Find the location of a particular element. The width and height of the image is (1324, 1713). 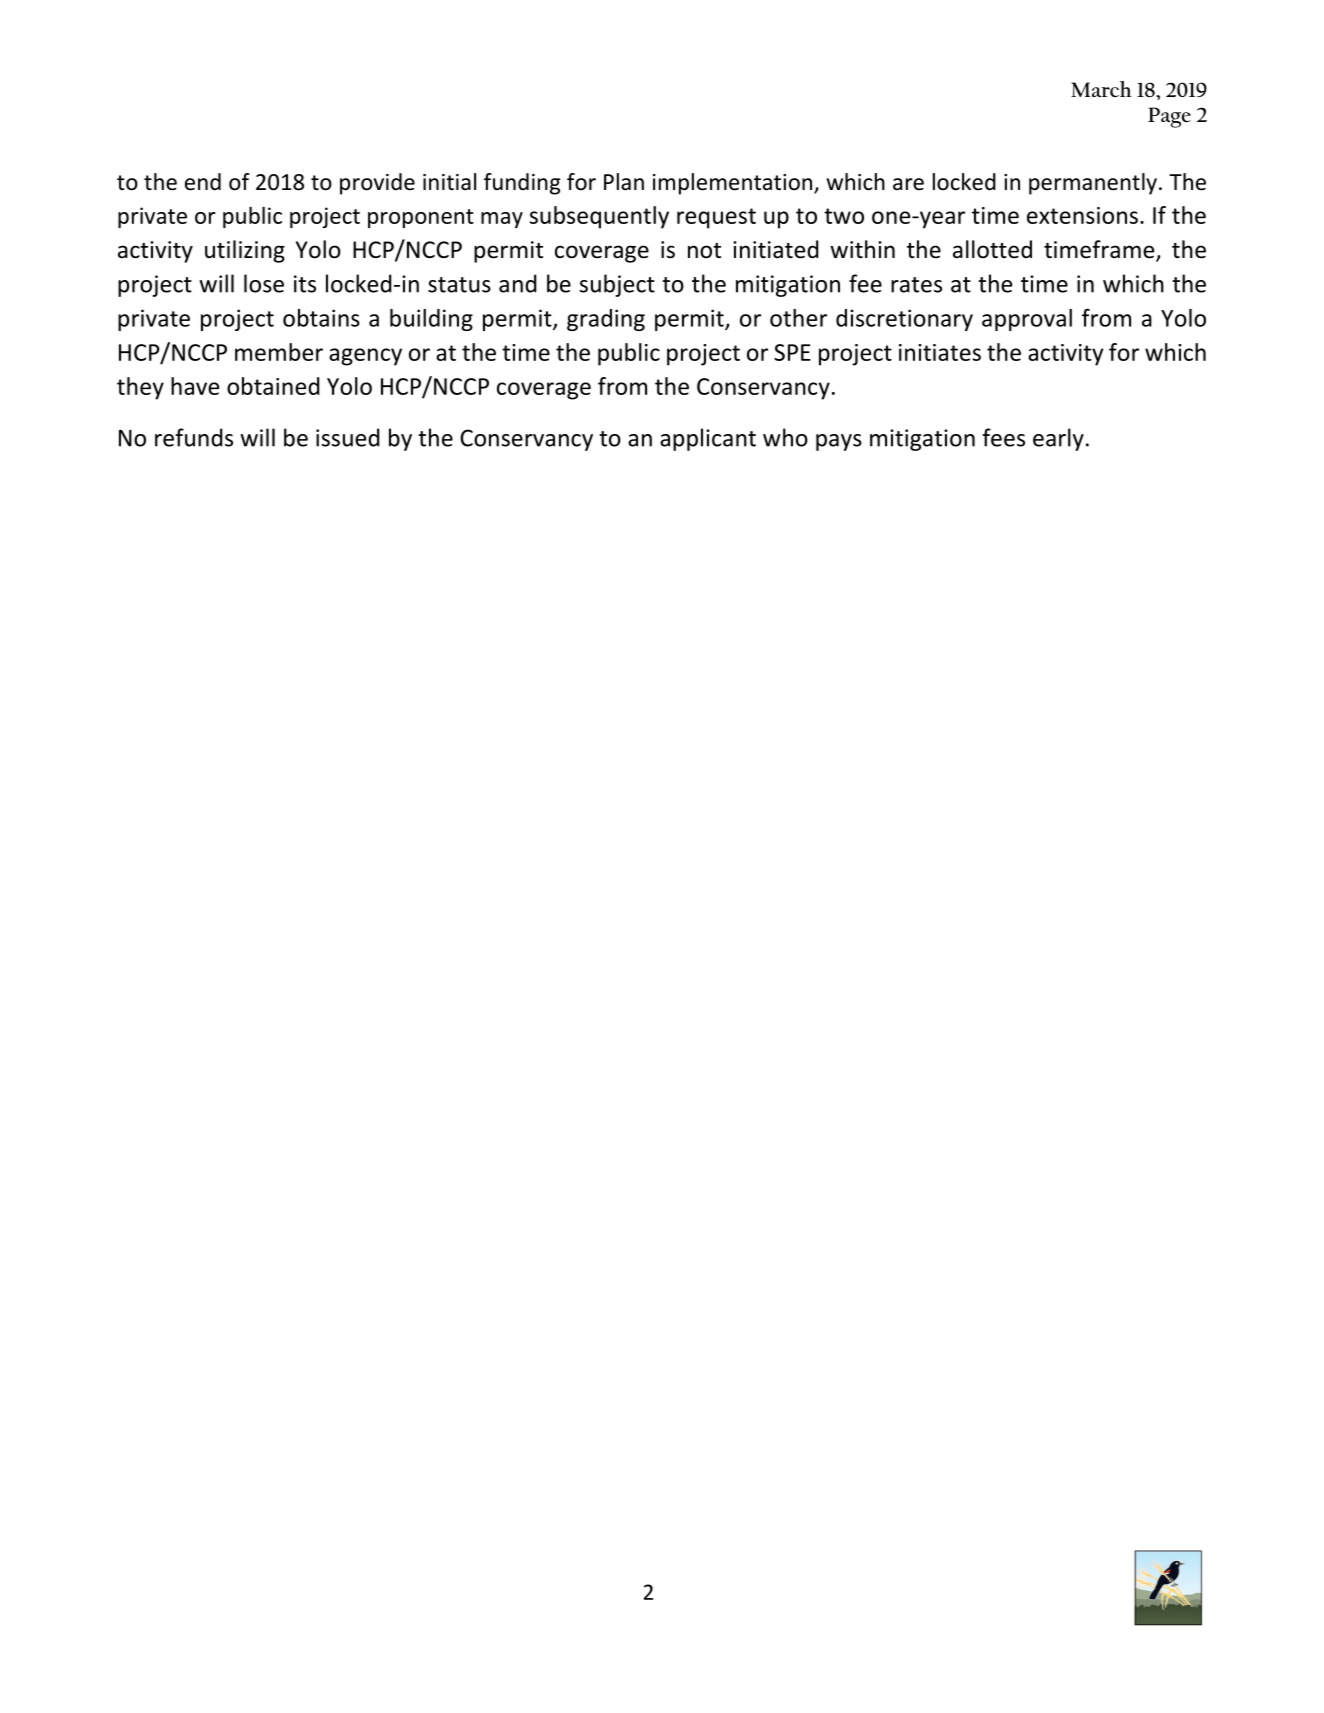

member is located at coordinates (279, 352).
